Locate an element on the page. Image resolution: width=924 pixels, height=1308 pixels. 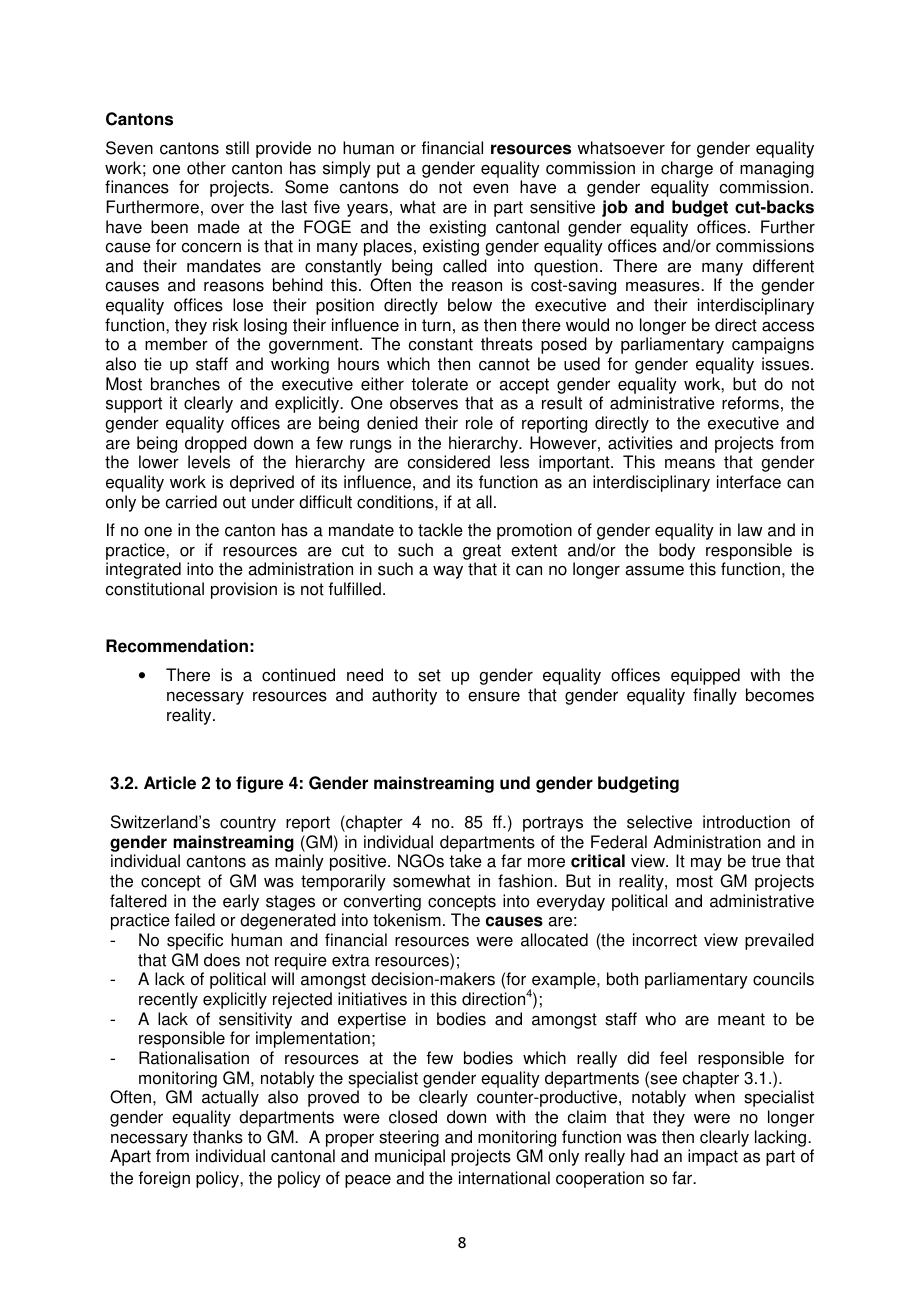
other is located at coordinates (206, 168).
